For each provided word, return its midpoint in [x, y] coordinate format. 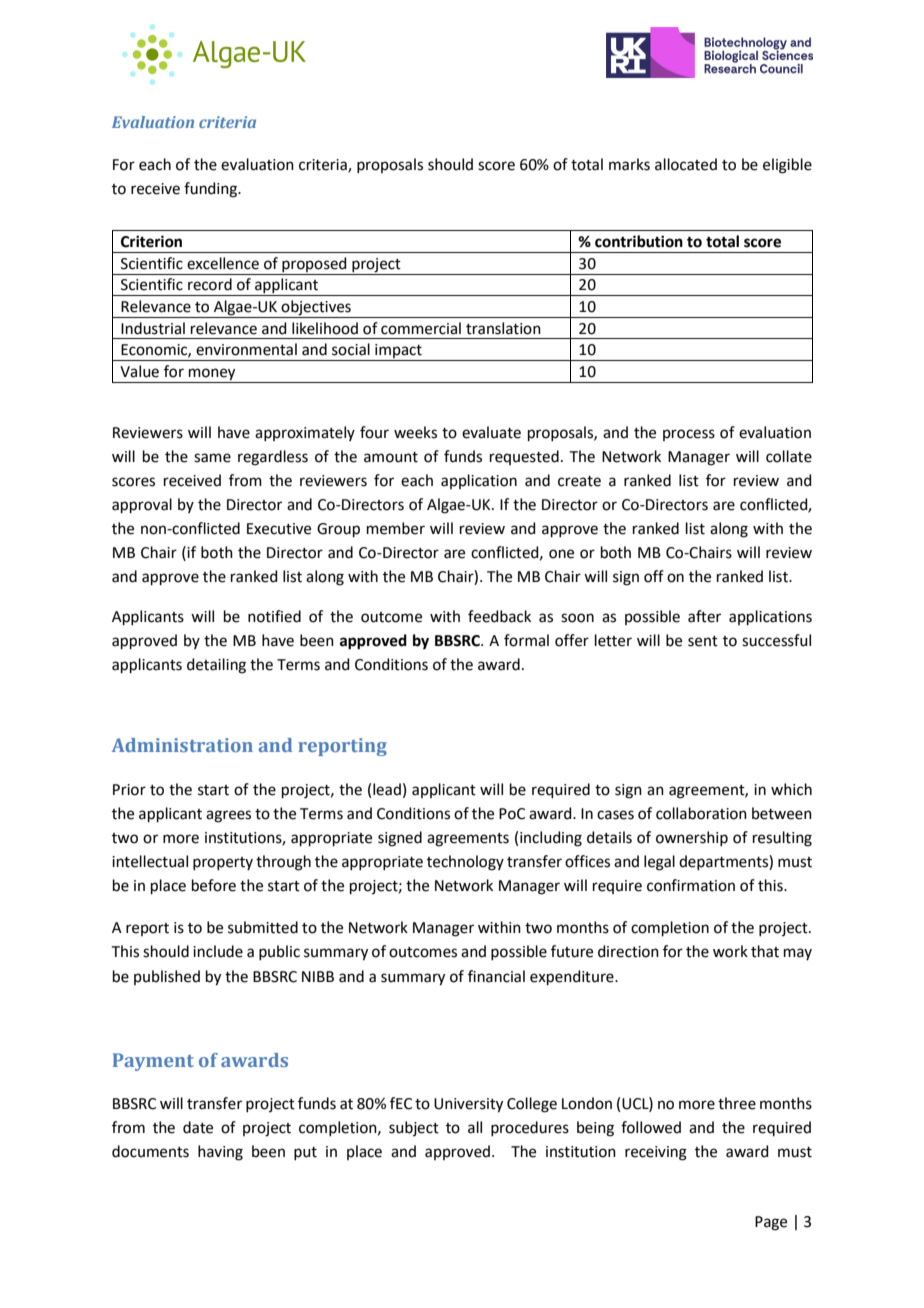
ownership [692, 838]
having [220, 1153]
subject [414, 1128]
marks [629, 164]
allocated [686, 164]
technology [465, 863]
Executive [279, 529]
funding [211, 190]
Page [771, 1223]
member [396, 528]
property [223, 863]
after [704, 616]
